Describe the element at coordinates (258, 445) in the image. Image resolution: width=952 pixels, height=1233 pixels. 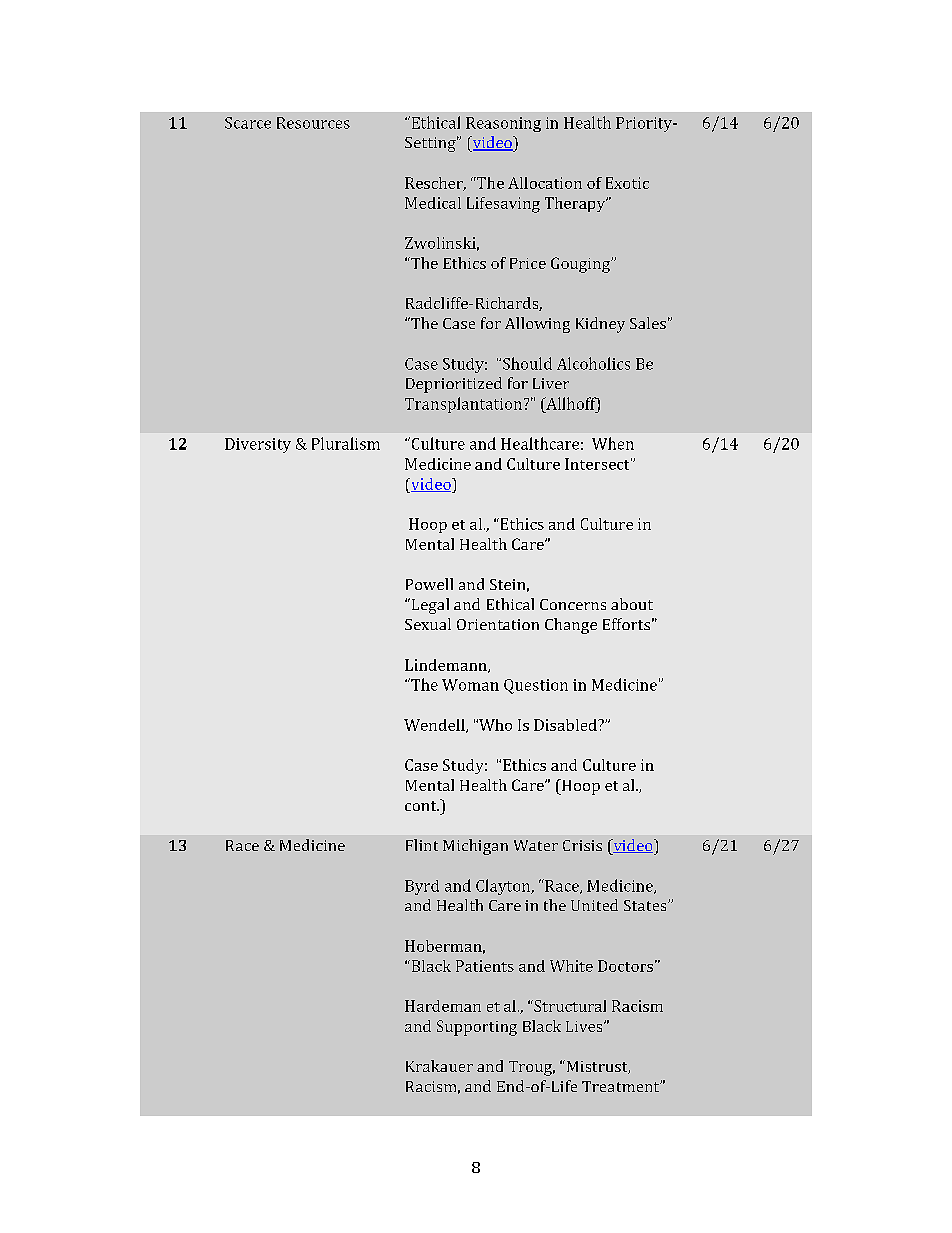
I see `Diversity` at that location.
